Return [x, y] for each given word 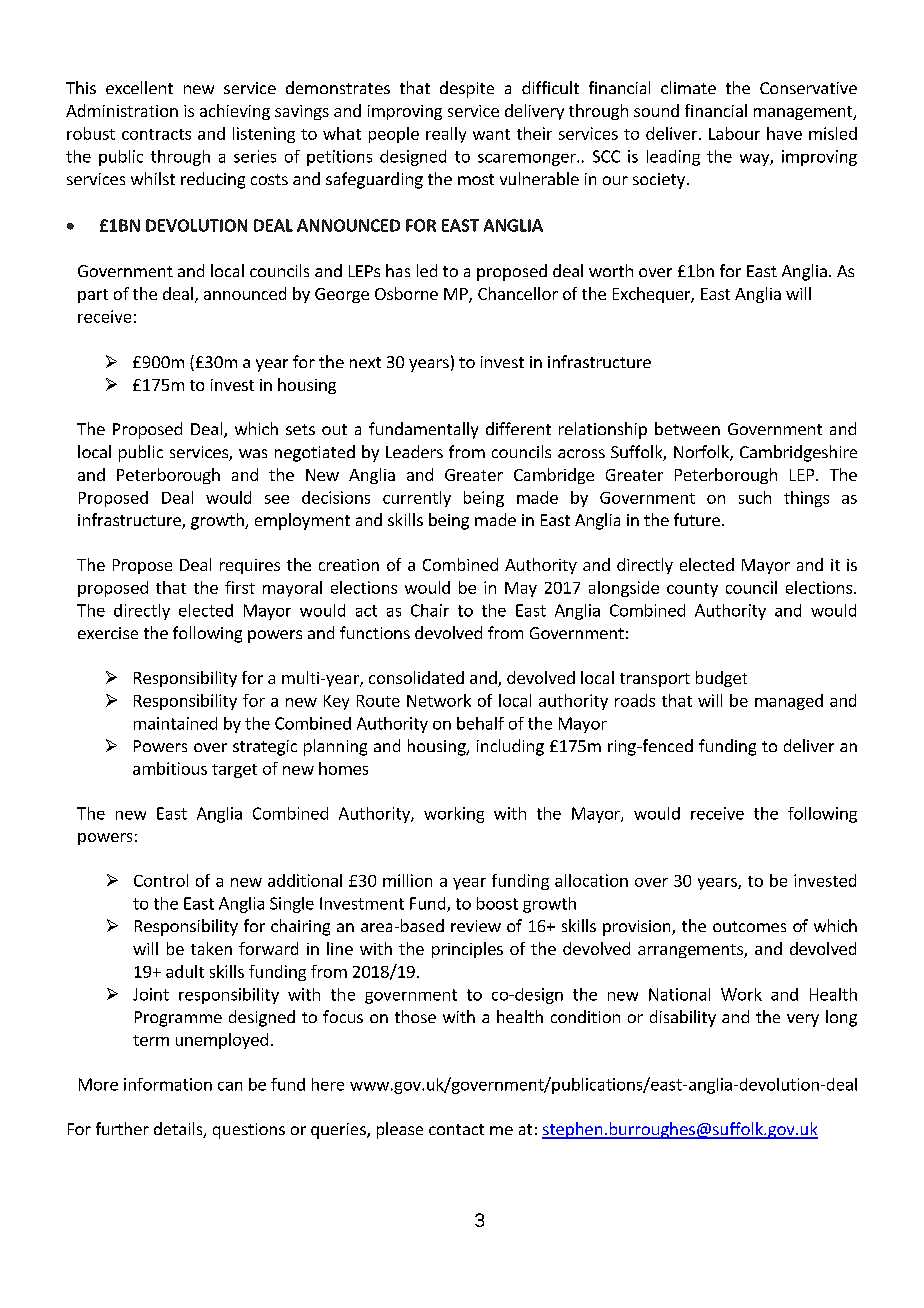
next [365, 362]
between [687, 428]
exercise [108, 633]
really [446, 135]
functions [375, 632]
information [168, 1084]
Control [161, 880]
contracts [156, 134]
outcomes [749, 926]
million [407, 880]
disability [683, 1018]
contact [456, 1129]
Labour [734, 133]
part [93, 296]
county [692, 590]
